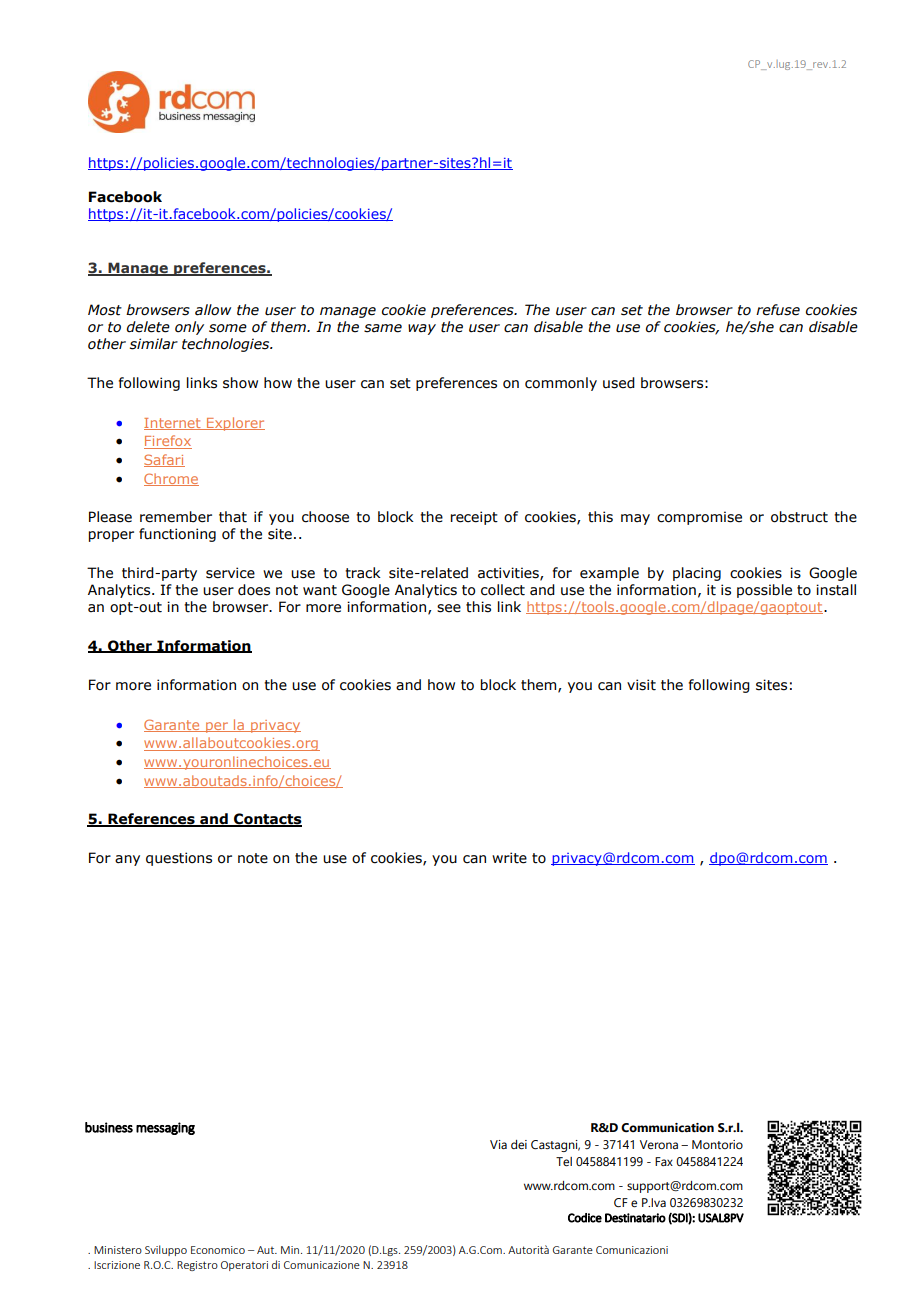 The width and height of the screenshot is (924, 1308). Describe the element at coordinates (641, 685) in the screenshot. I see `visit` at that location.
